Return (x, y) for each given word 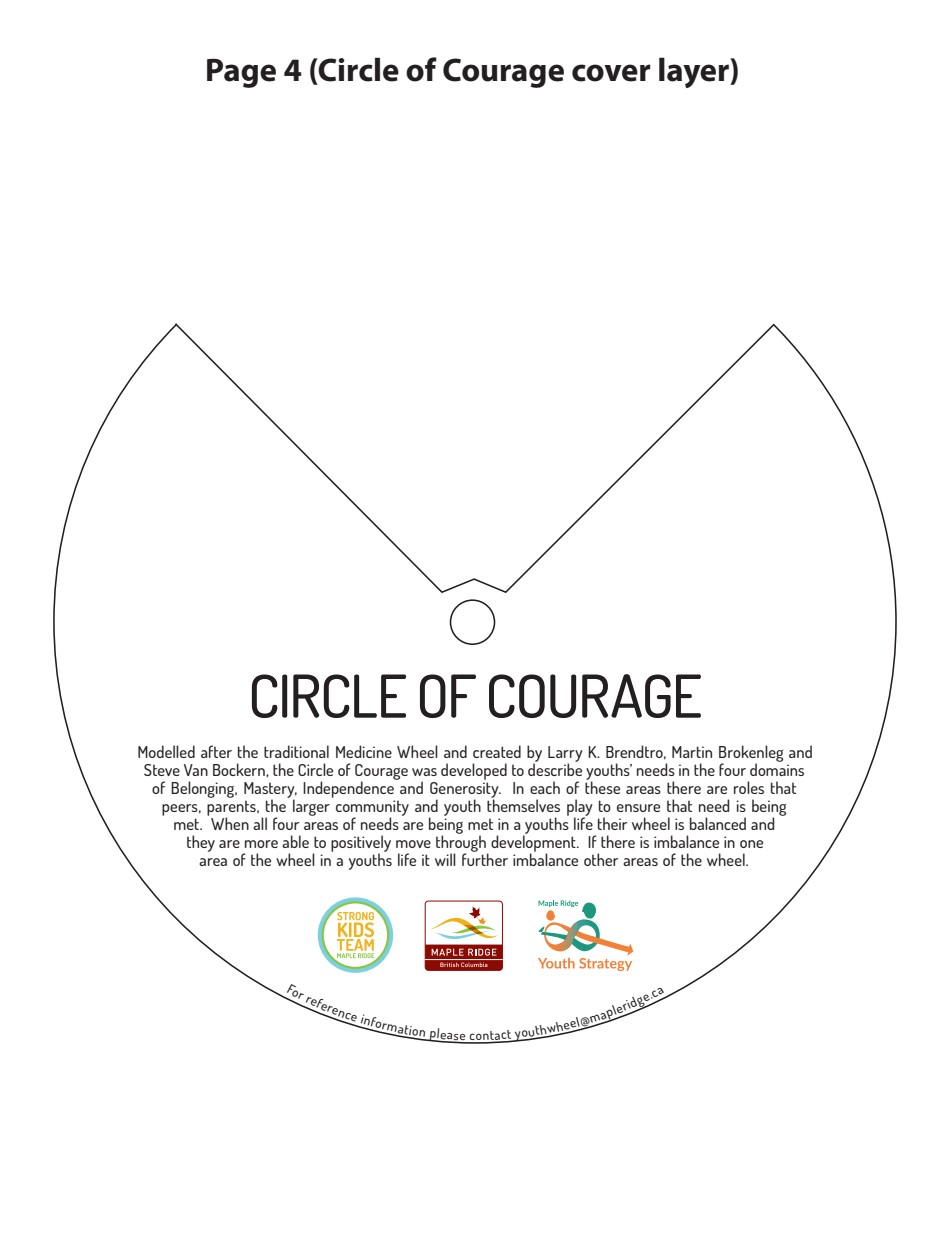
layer (695, 72)
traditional (296, 751)
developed (474, 771)
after (216, 751)
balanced (718, 823)
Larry (565, 755)
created (497, 751)
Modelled (166, 751)
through (462, 843)
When (230, 823)
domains (777, 768)
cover (611, 73)
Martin (692, 752)
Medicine (364, 751)
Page (241, 73)
